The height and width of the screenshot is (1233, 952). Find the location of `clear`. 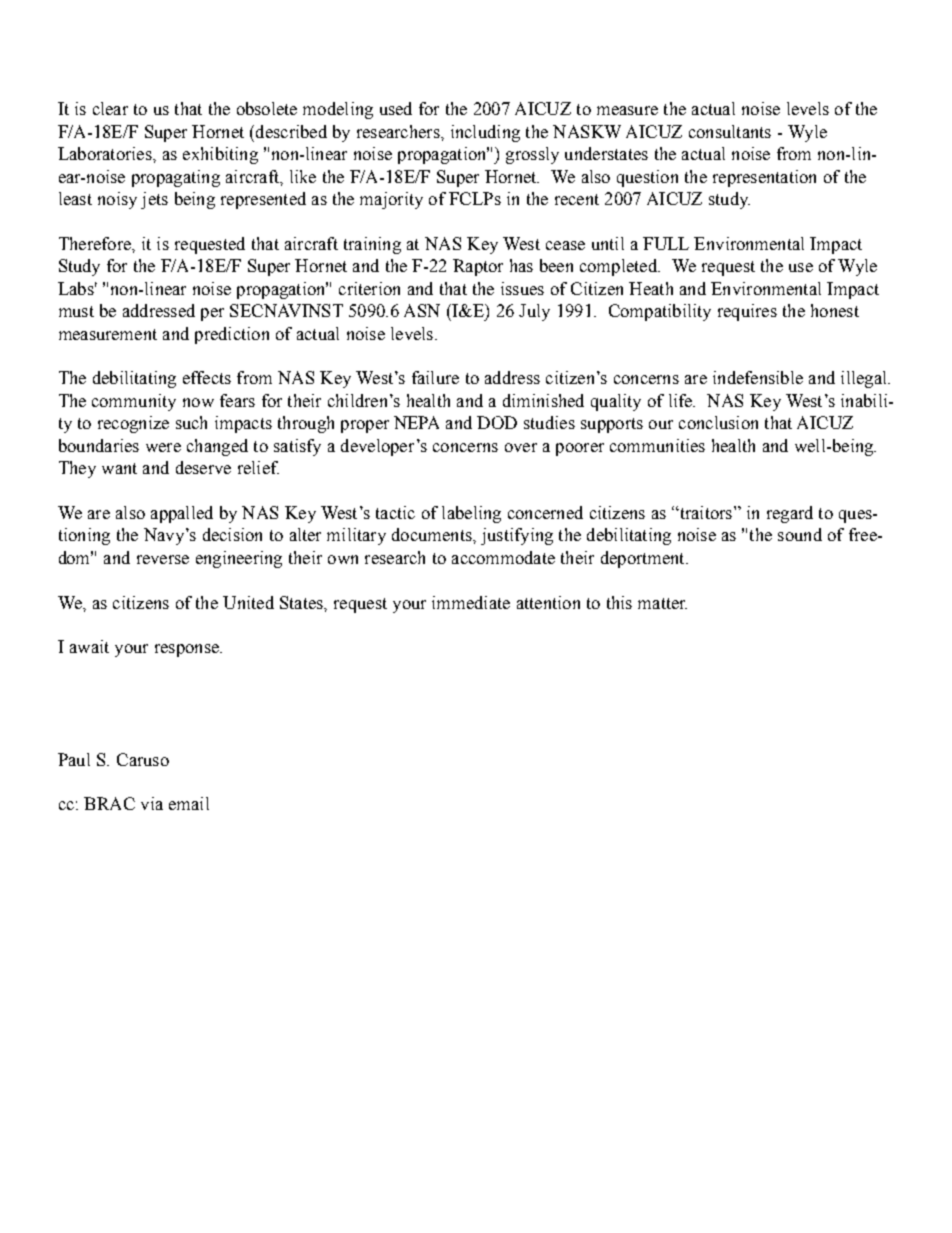

clear is located at coordinates (110, 108).
